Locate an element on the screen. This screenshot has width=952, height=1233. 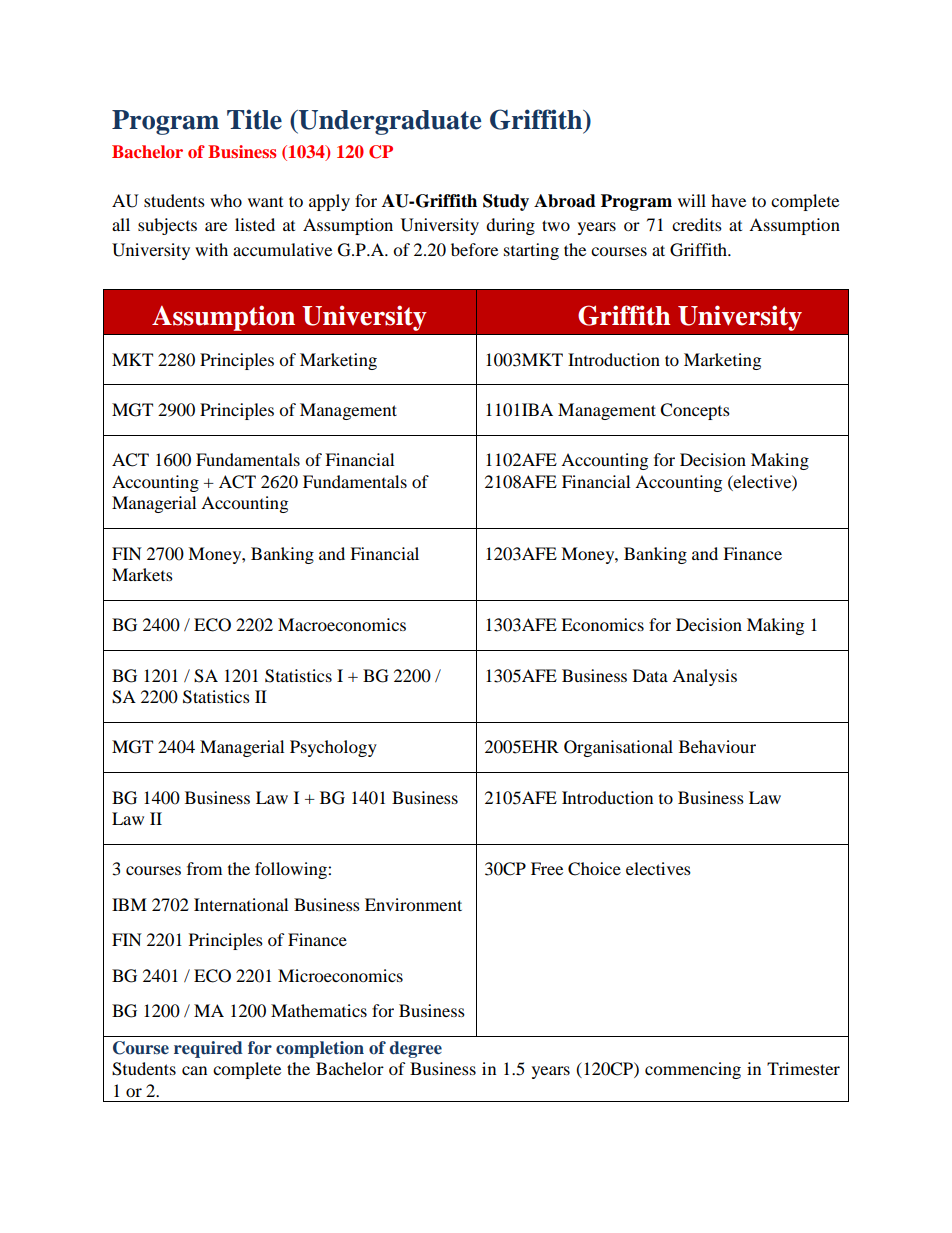
Organisational is located at coordinates (618, 748).
